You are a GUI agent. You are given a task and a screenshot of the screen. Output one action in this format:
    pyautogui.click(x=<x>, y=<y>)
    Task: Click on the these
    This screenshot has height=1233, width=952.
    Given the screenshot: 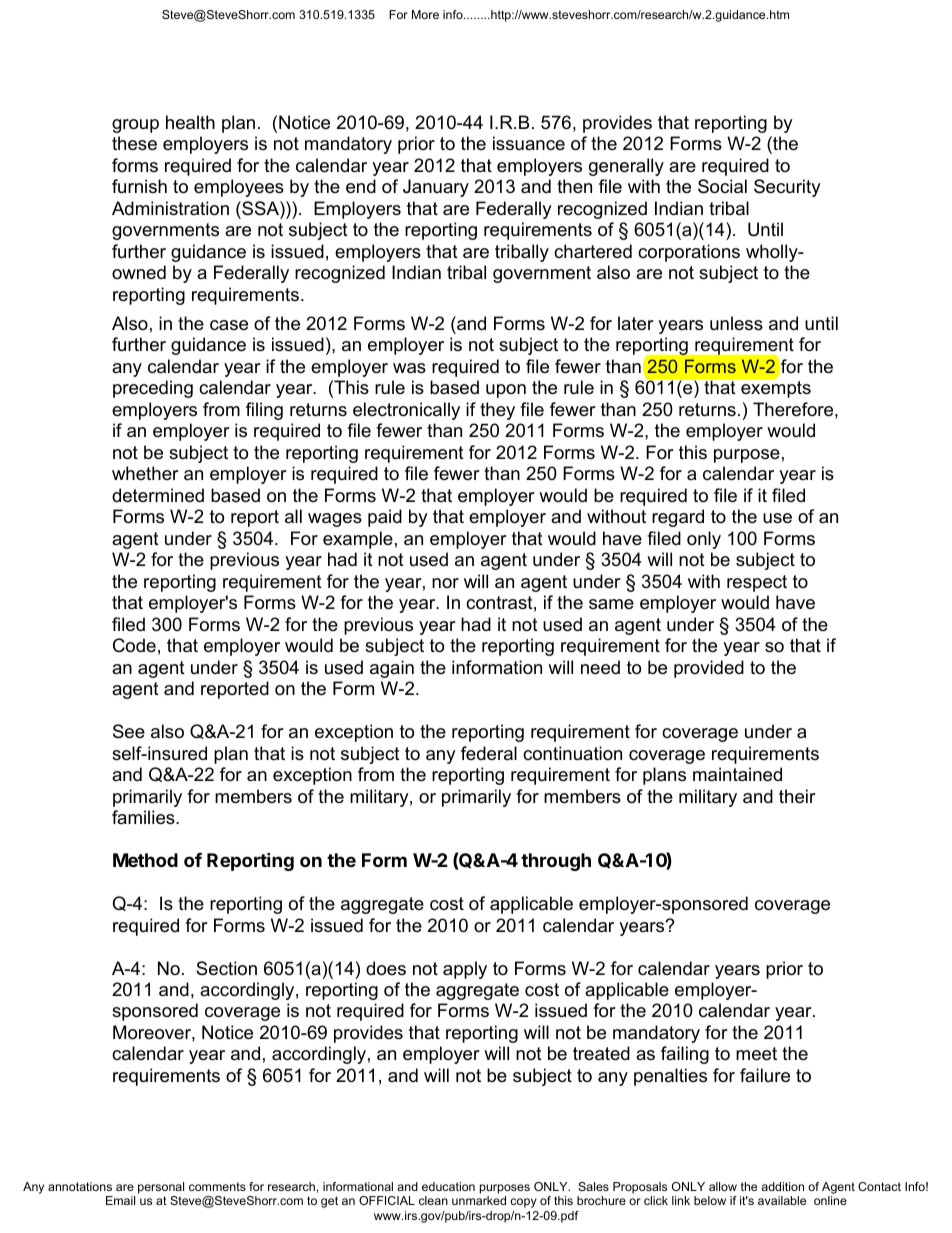 What is the action you would take?
    pyautogui.click(x=134, y=143)
